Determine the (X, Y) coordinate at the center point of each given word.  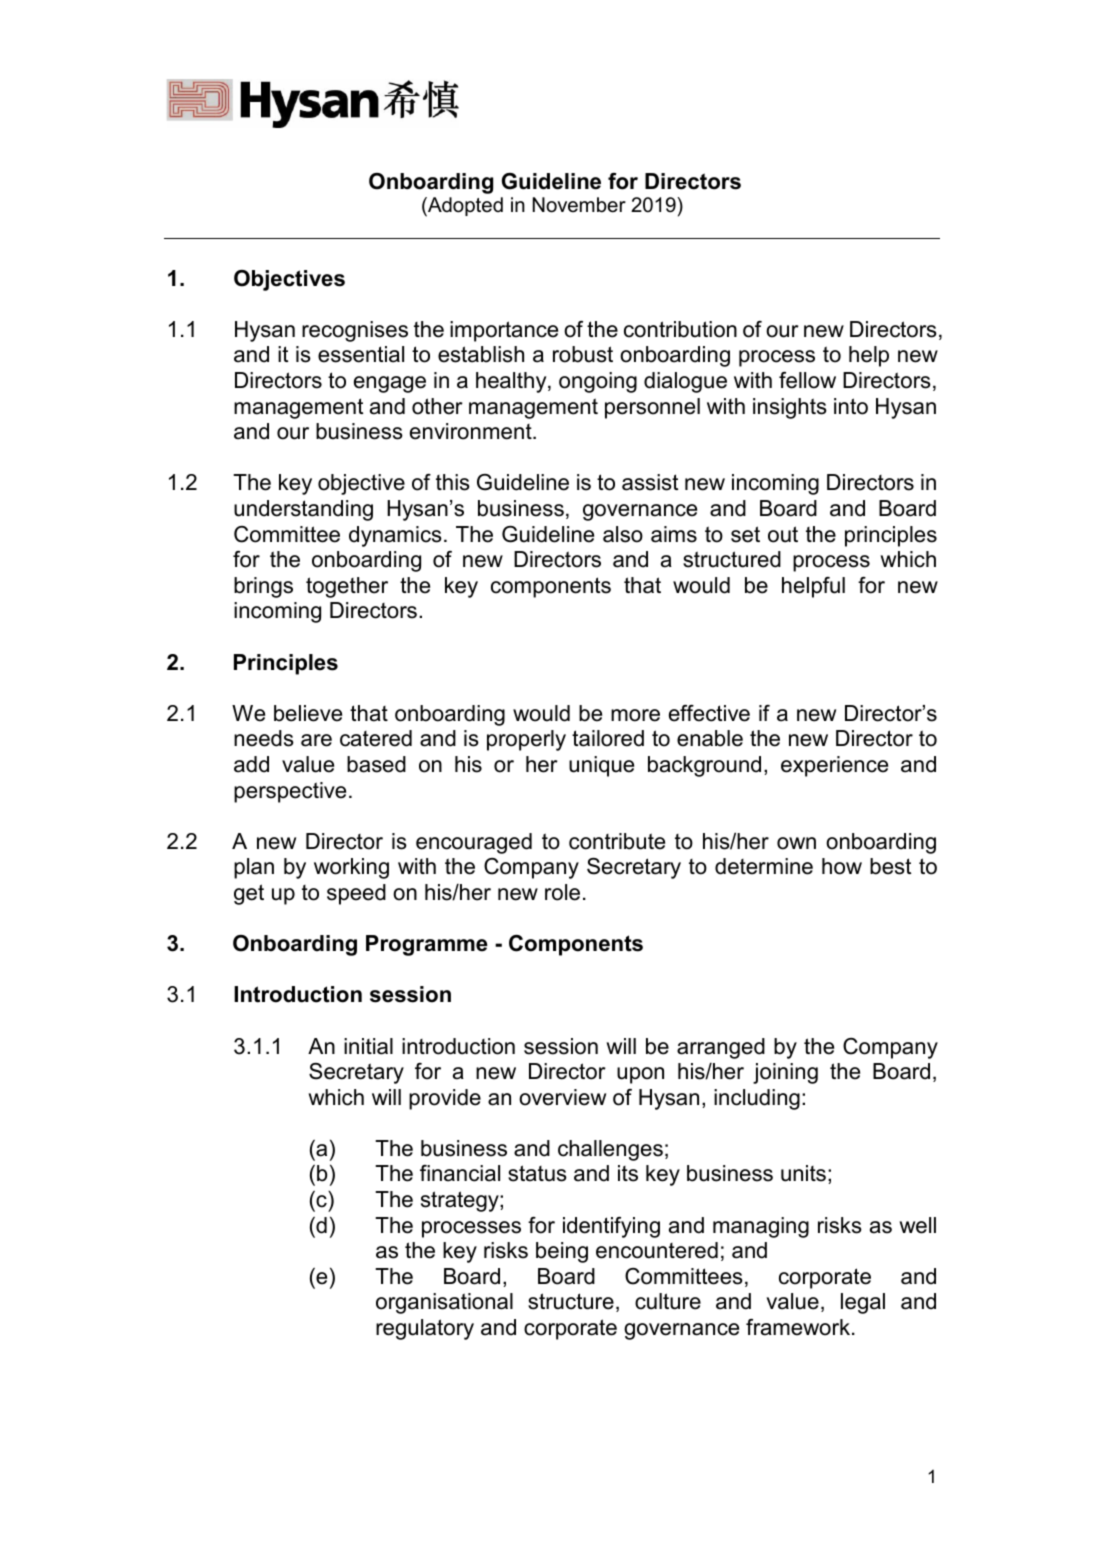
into (851, 406)
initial (368, 1046)
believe (308, 713)
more (635, 715)
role (562, 892)
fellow (807, 380)
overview (562, 1097)
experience (834, 766)
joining (785, 1073)
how (842, 866)
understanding (303, 510)
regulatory (425, 1329)
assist (650, 482)
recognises (355, 331)
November (579, 205)
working (351, 868)
